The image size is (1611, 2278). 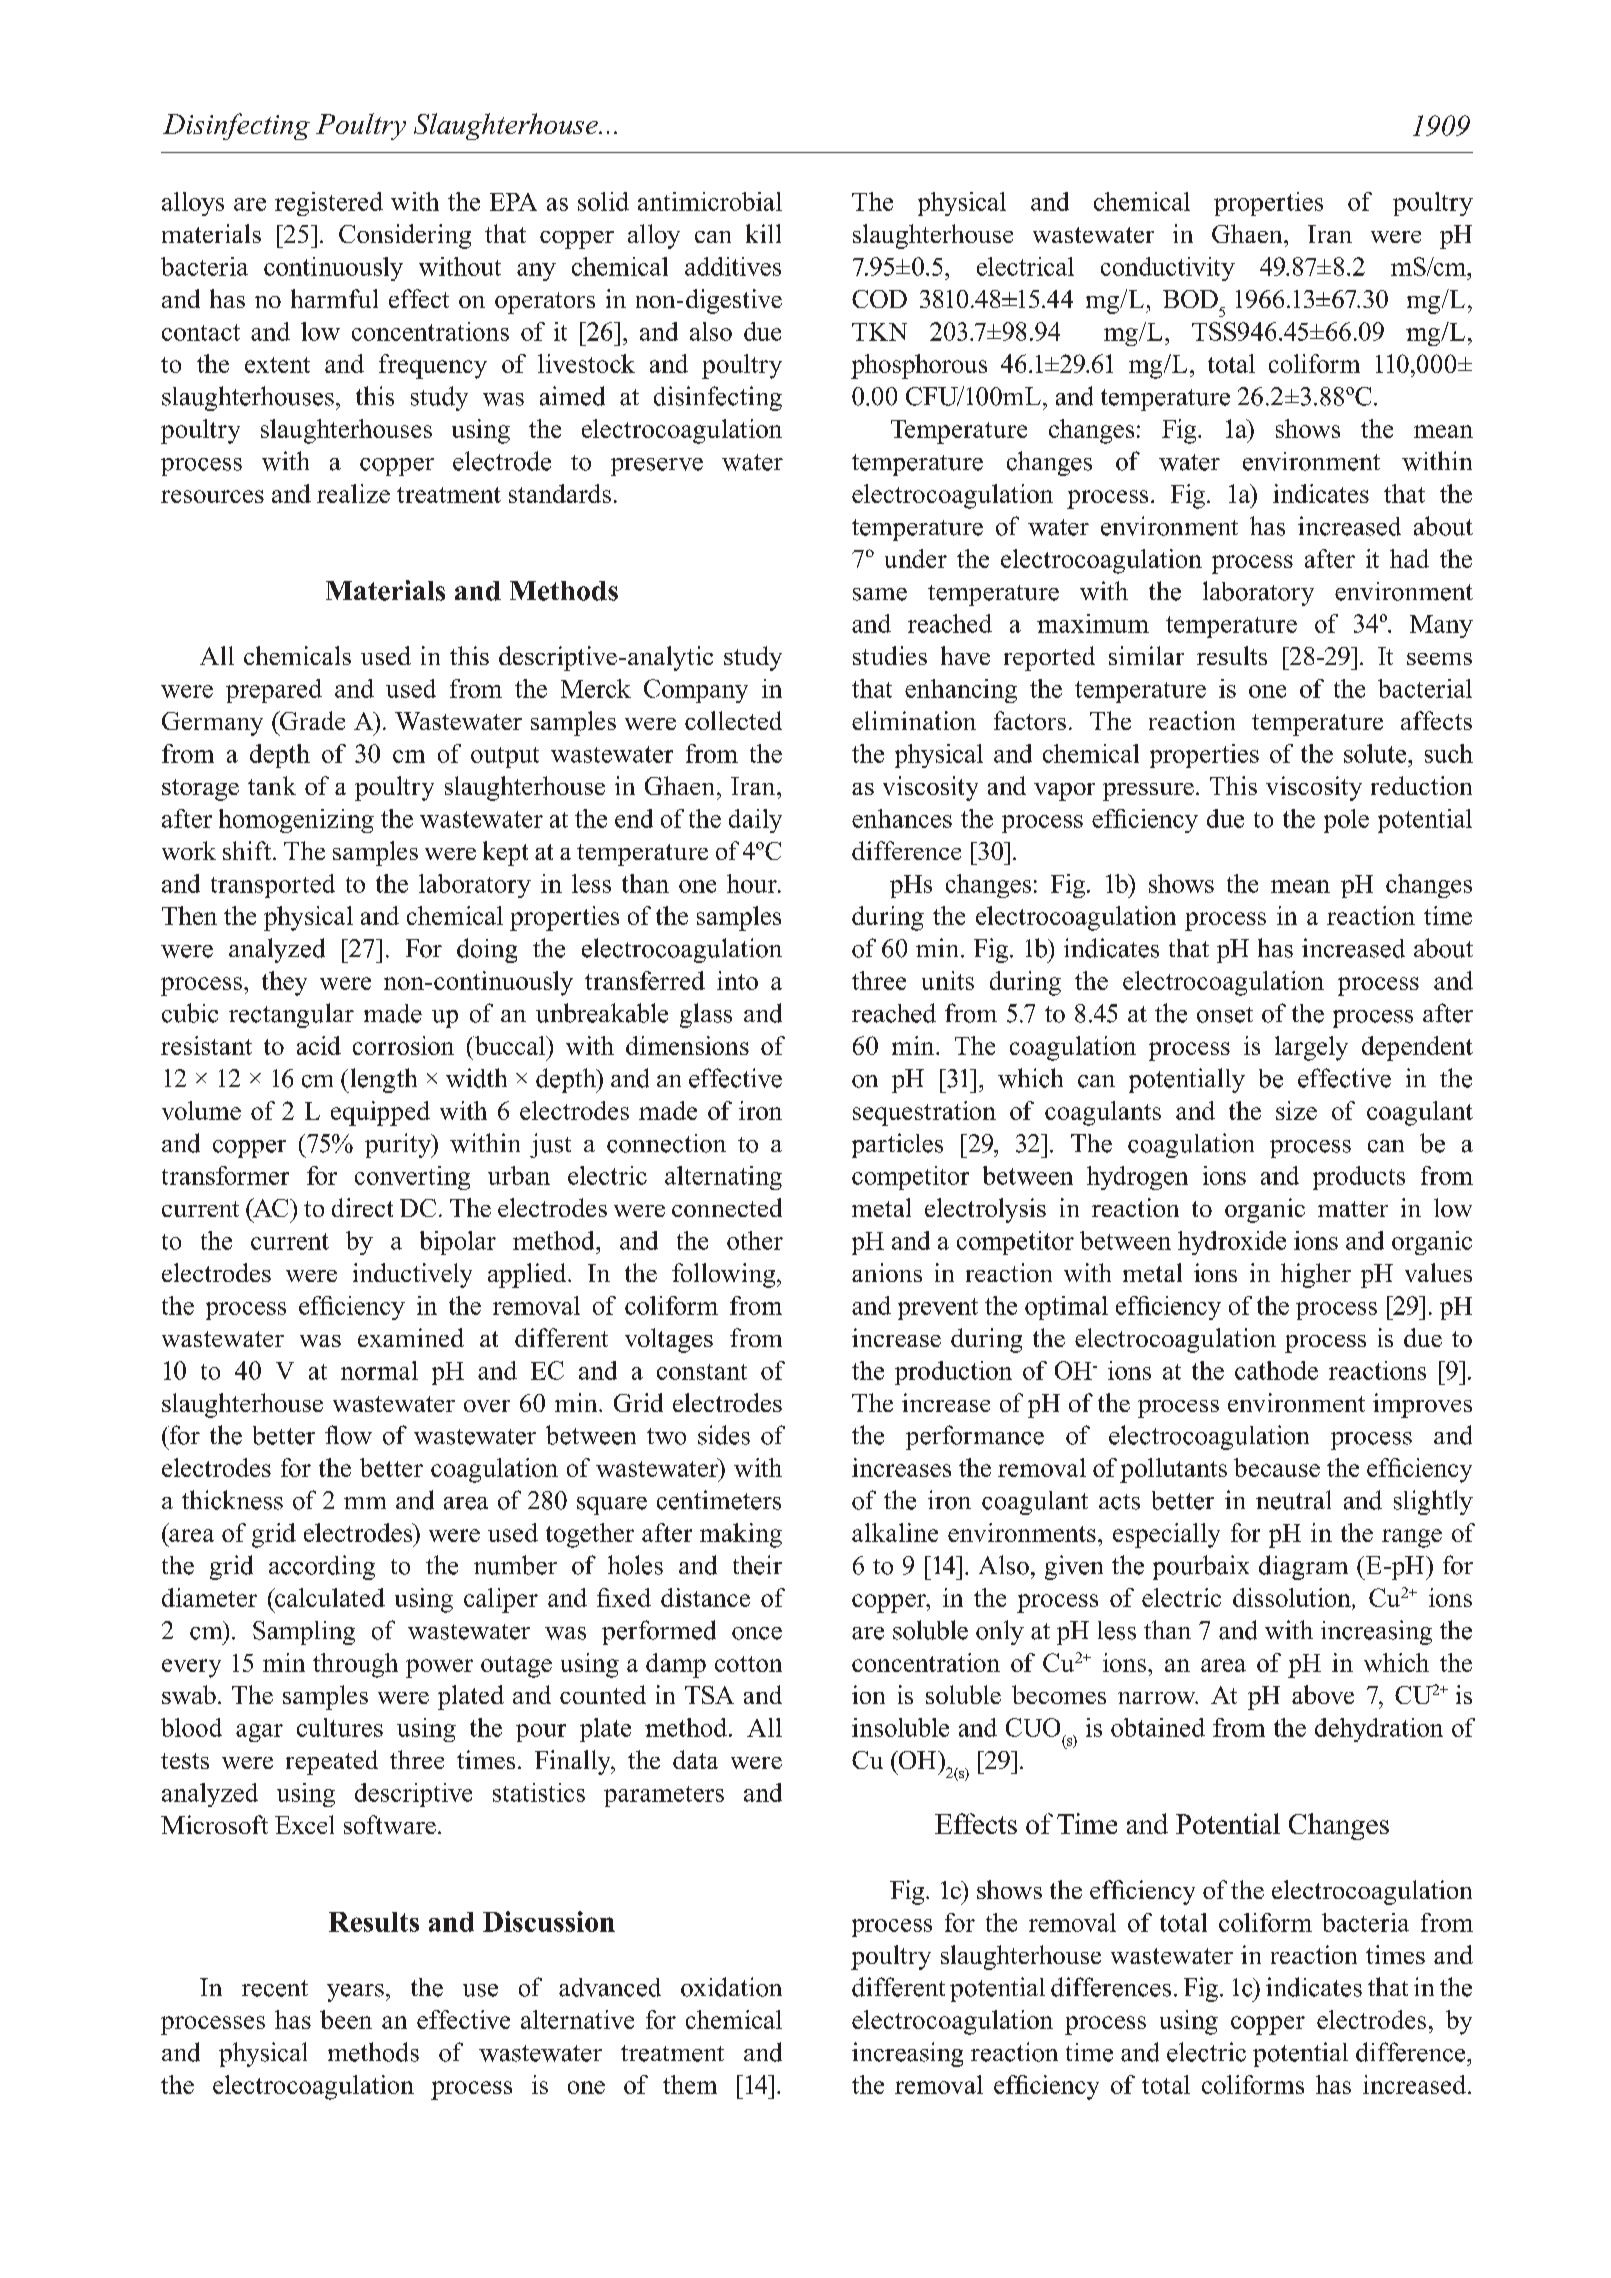 I want to click on prepared, so click(x=274, y=691).
